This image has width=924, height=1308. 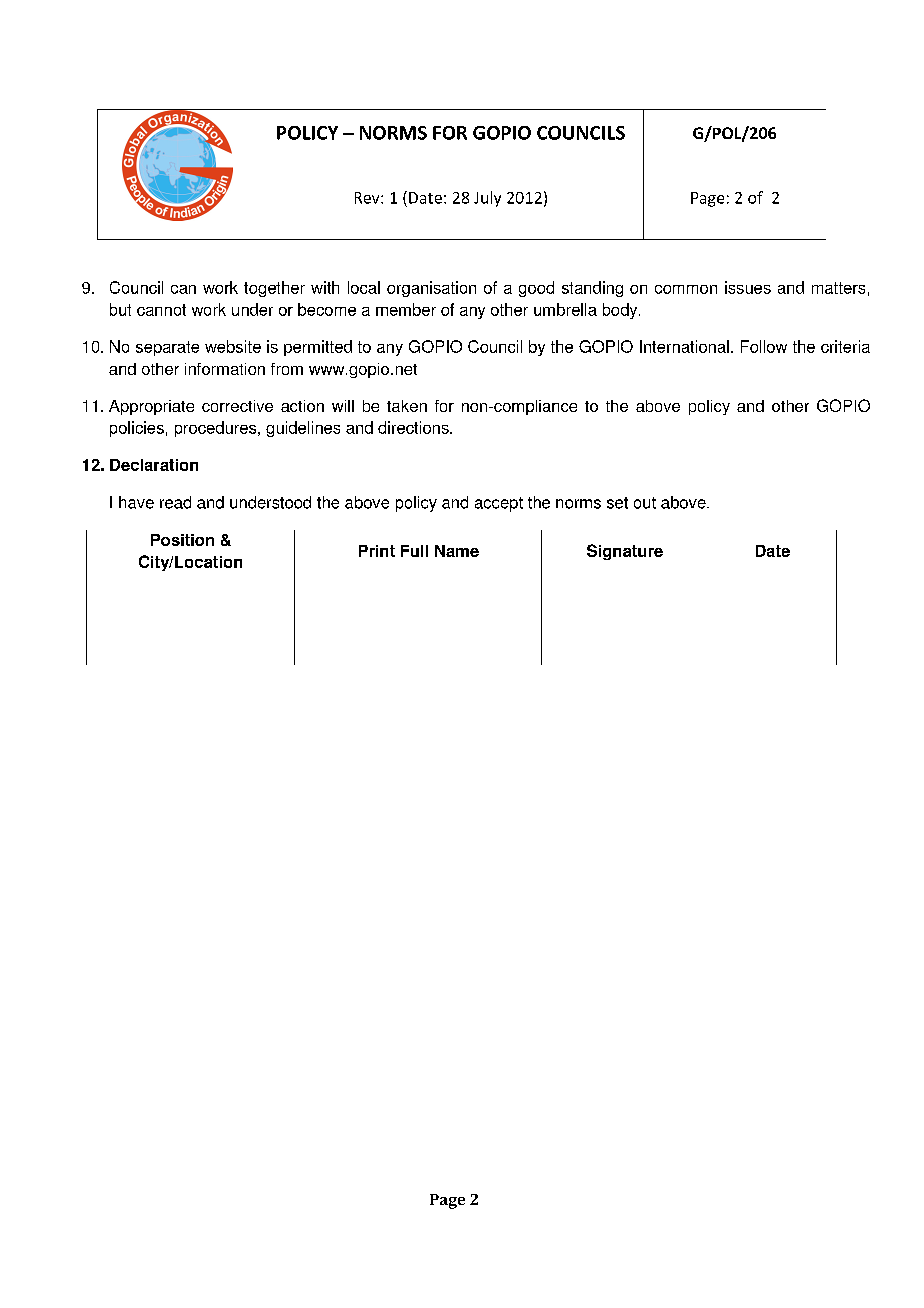 I want to click on Declaration, so click(x=154, y=465).
